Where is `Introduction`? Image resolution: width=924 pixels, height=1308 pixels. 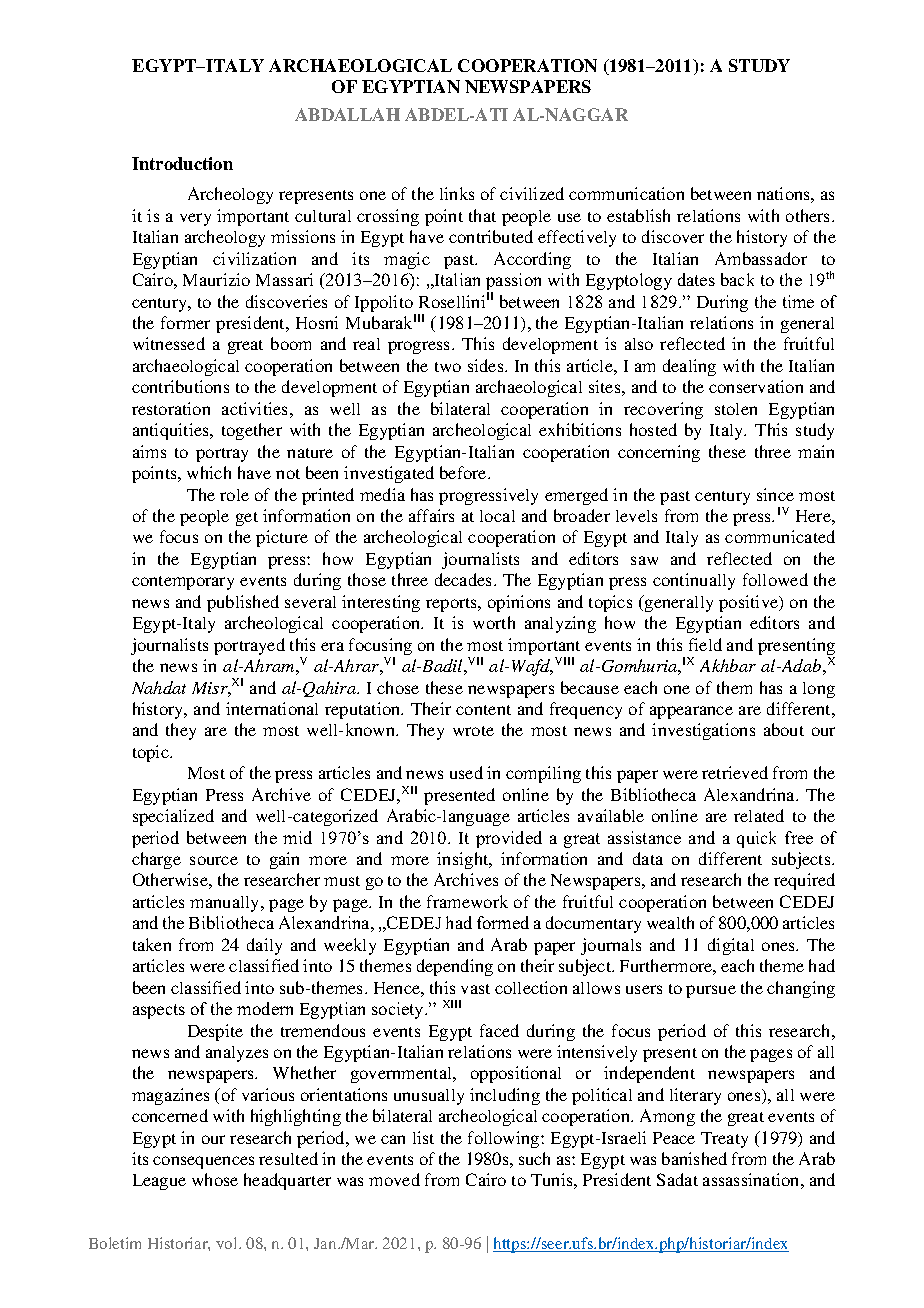
Introduction is located at coordinates (182, 163).
